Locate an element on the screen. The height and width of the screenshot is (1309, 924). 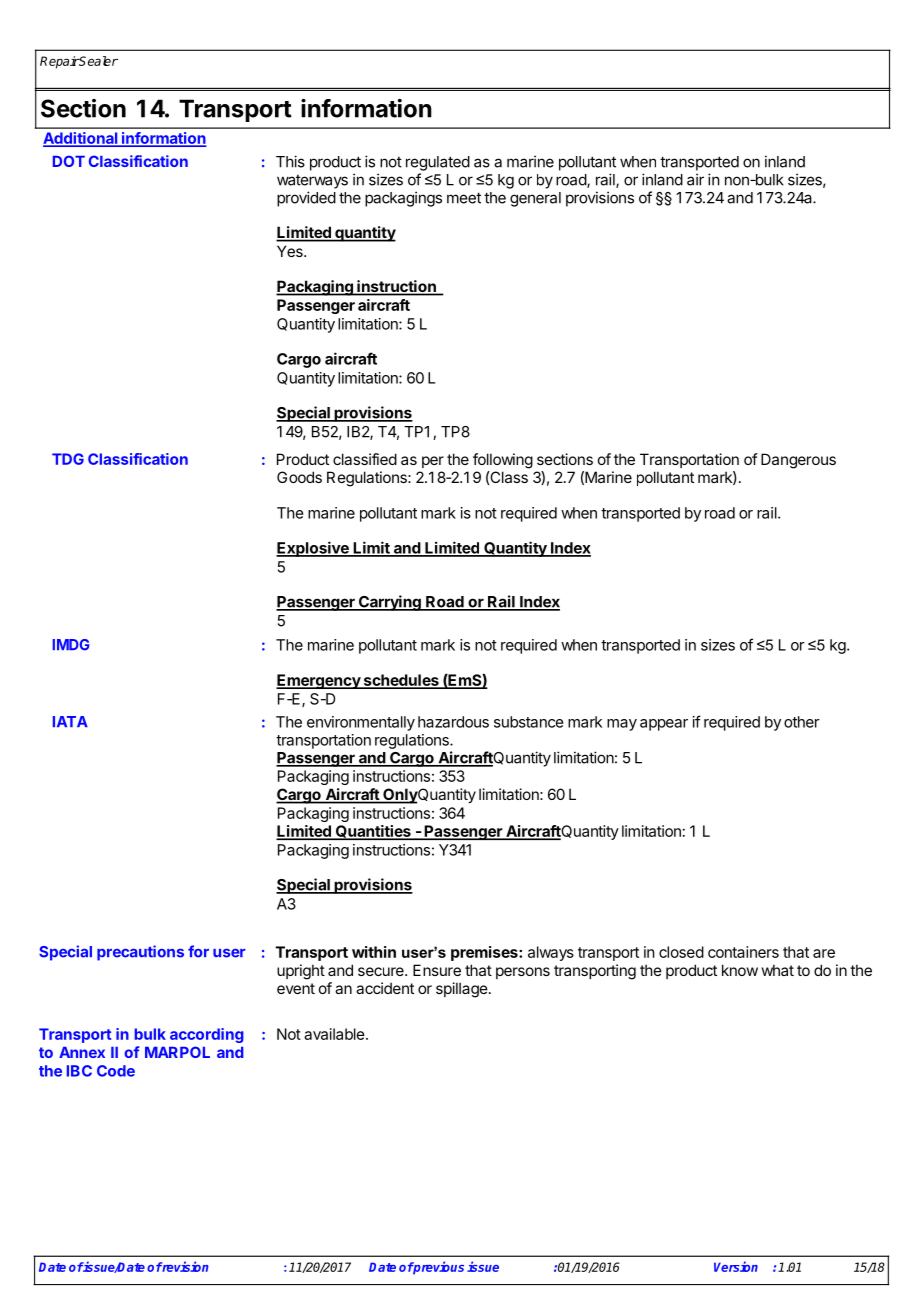
following is located at coordinates (503, 461).
